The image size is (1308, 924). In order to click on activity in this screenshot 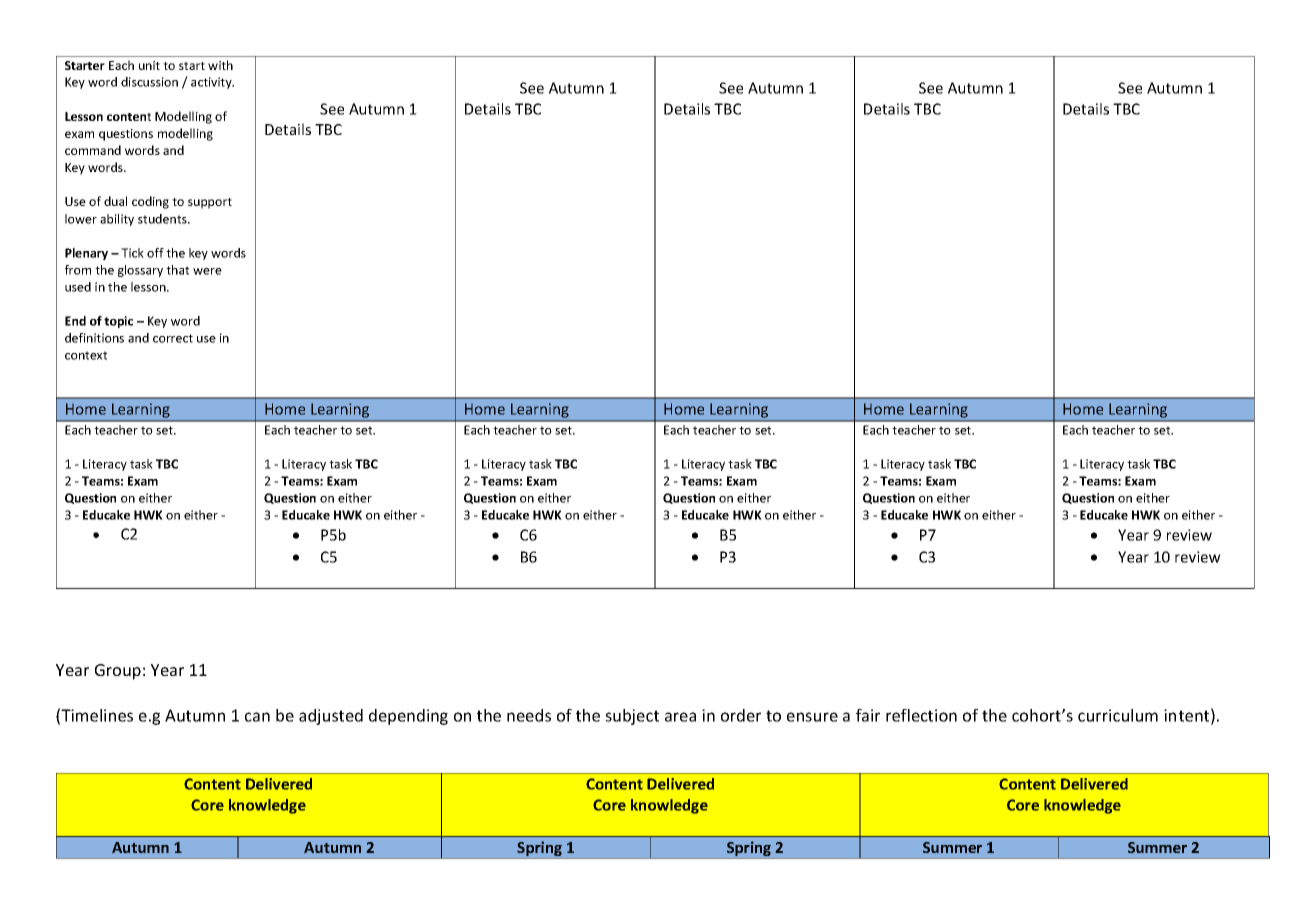, I will do `click(212, 83)`.
